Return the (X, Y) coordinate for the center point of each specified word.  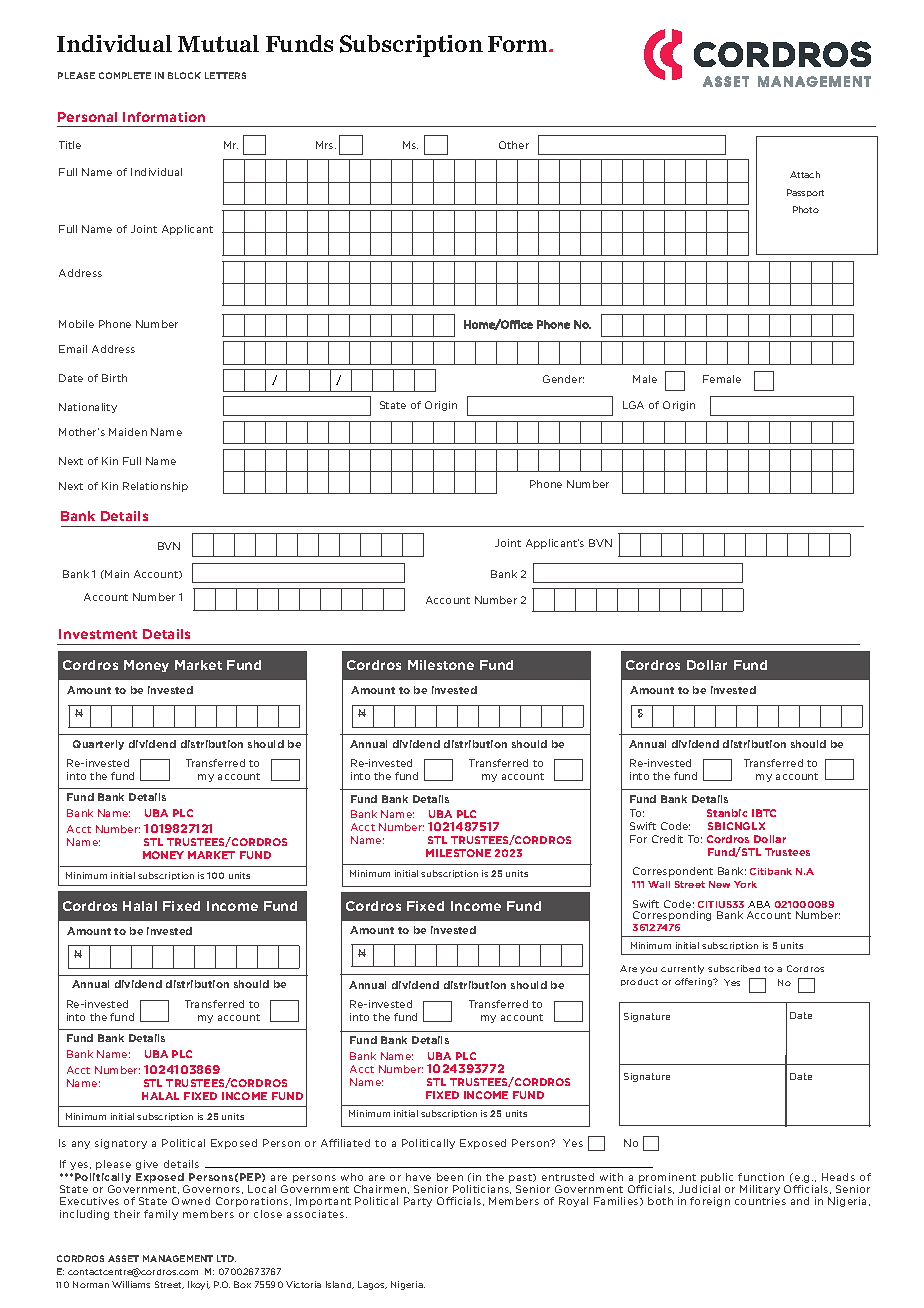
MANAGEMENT (178, 1258)
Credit (667, 839)
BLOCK (184, 75)
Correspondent (673, 872)
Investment (98, 634)
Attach (805, 174)
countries (760, 1201)
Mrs (326, 145)
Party (418, 1202)
